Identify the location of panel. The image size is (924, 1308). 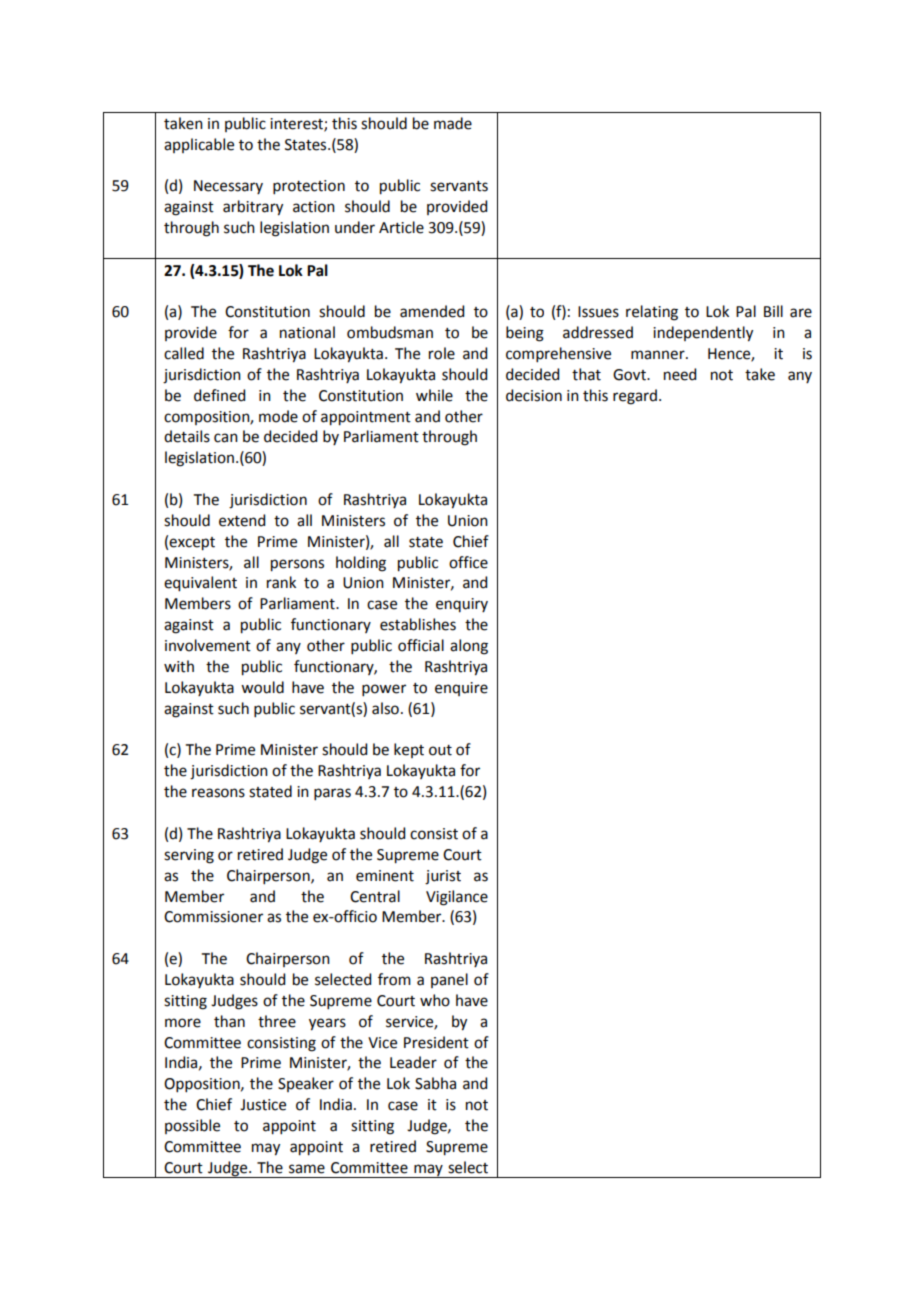
(449, 980).
